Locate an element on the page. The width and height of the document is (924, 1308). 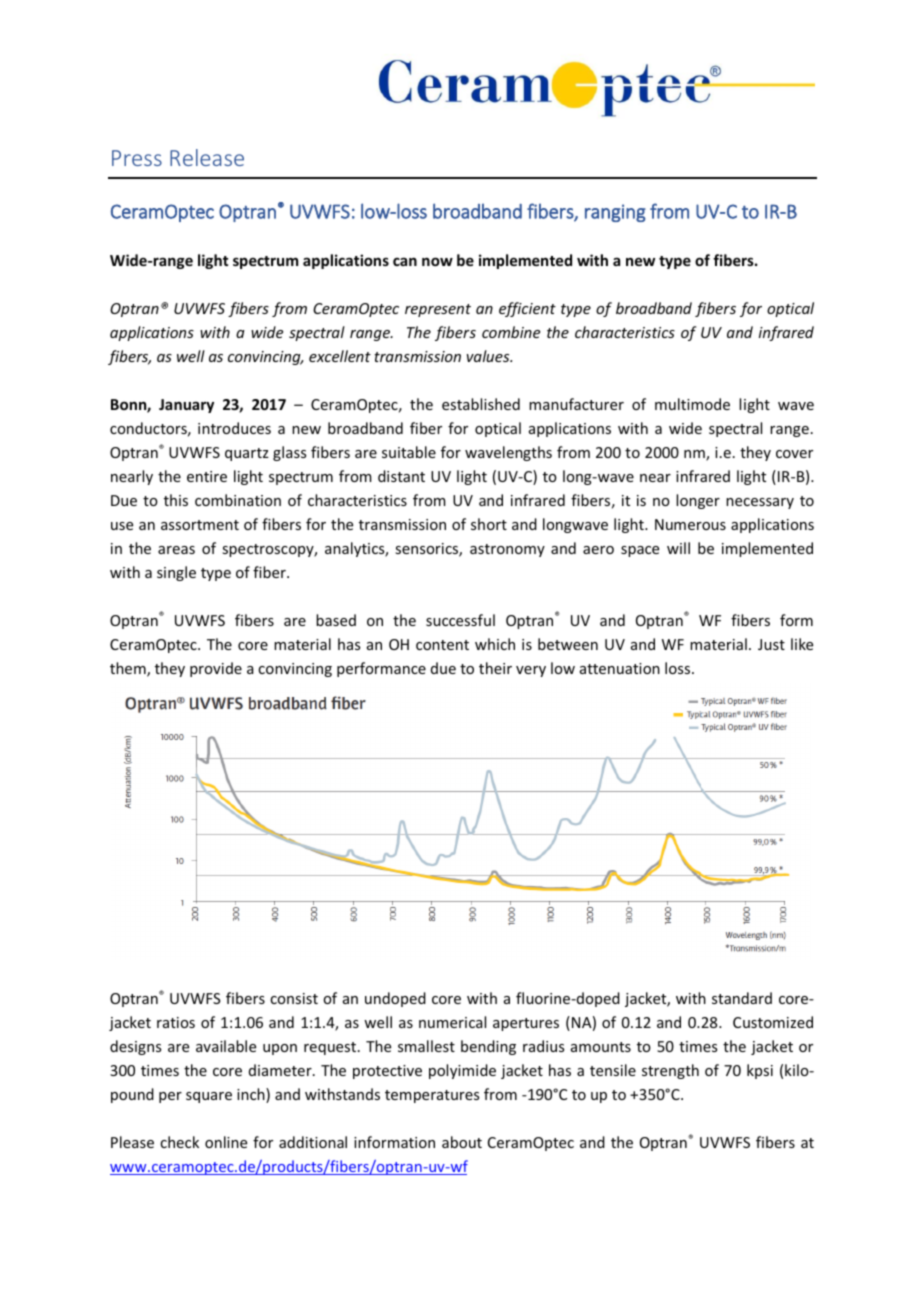
their is located at coordinates (495, 668).
